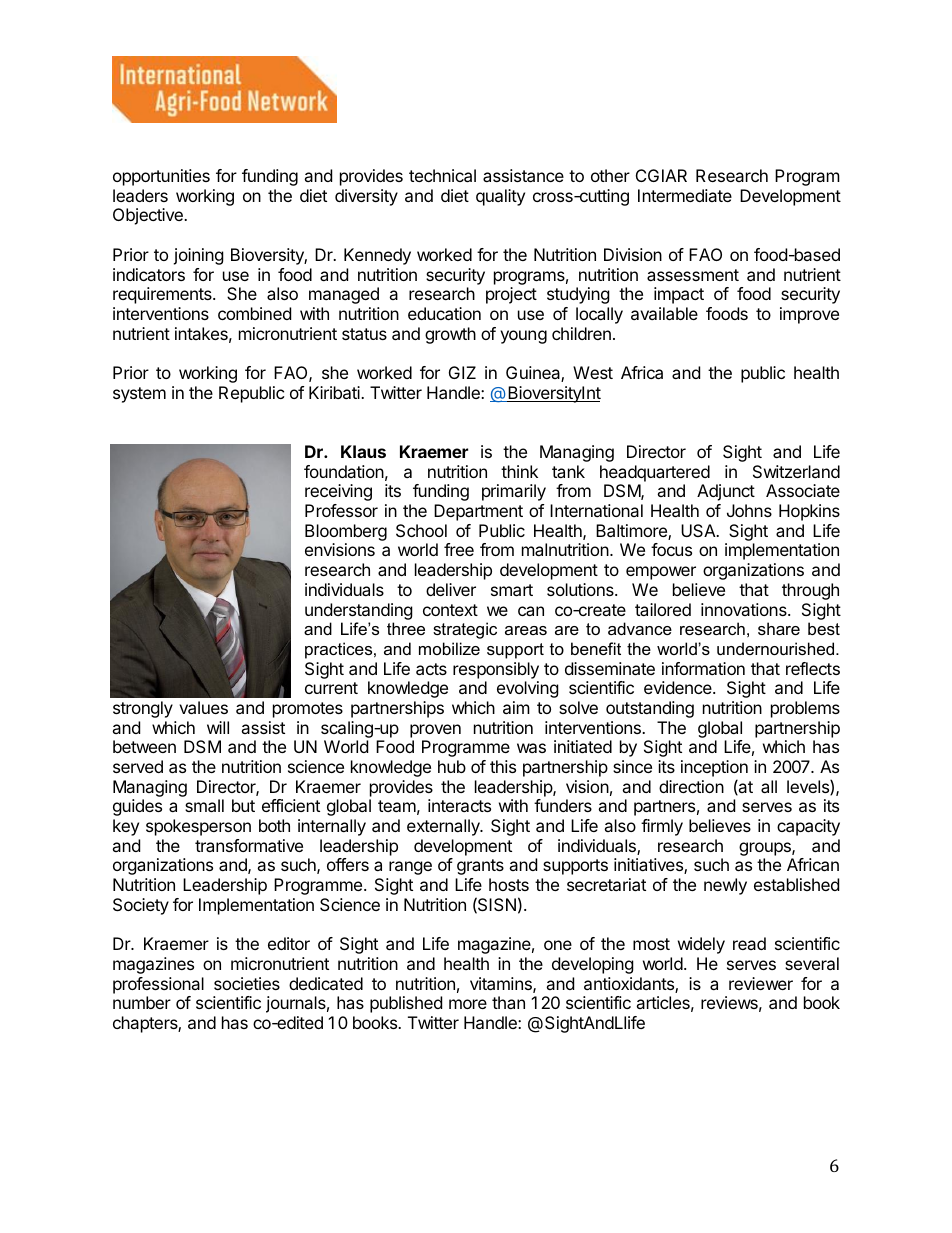 The image size is (952, 1233). What do you see at coordinates (247, 983) in the document?
I see `societies` at bounding box center [247, 983].
